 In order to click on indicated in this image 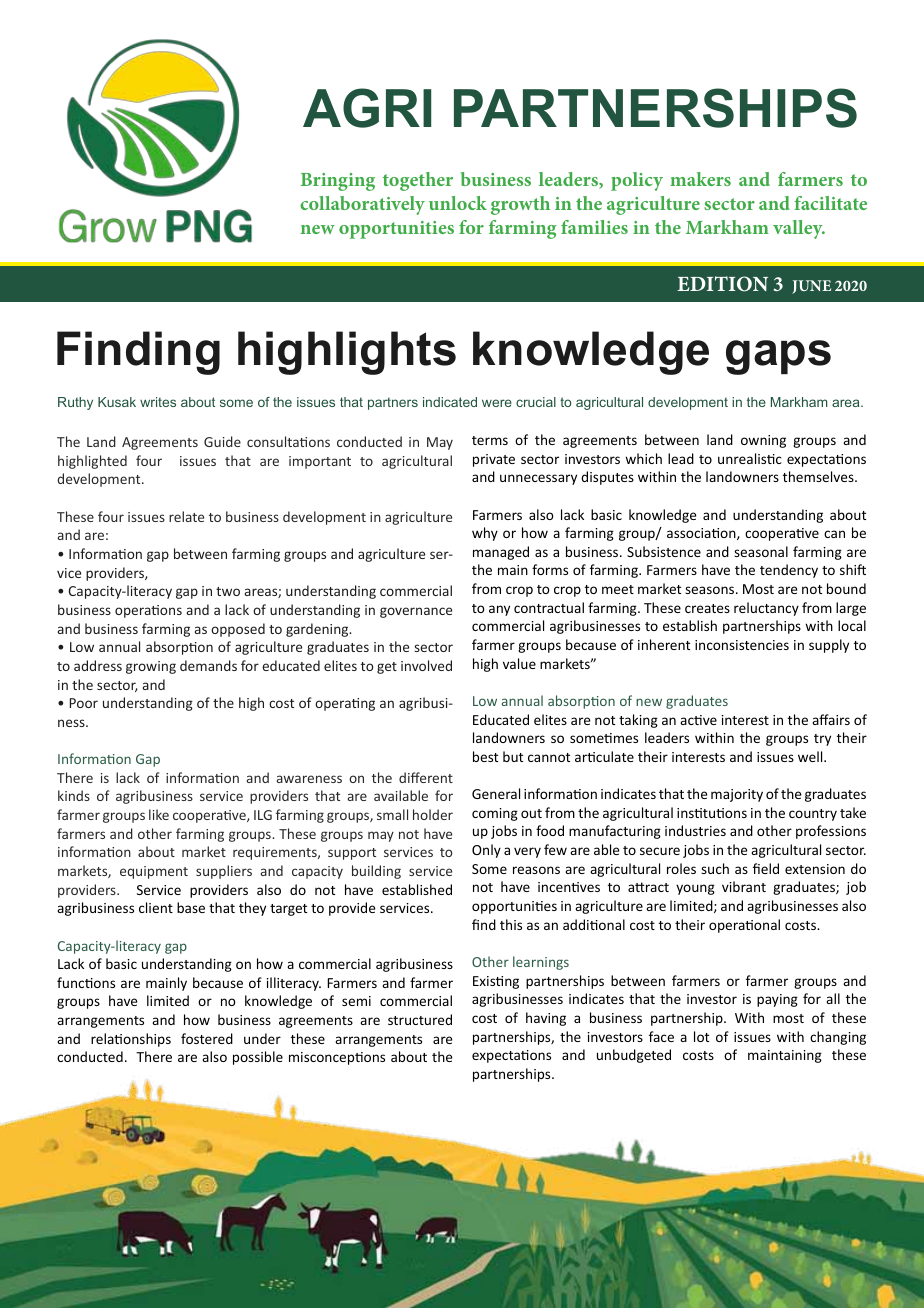, I will do `click(450, 402)`.
